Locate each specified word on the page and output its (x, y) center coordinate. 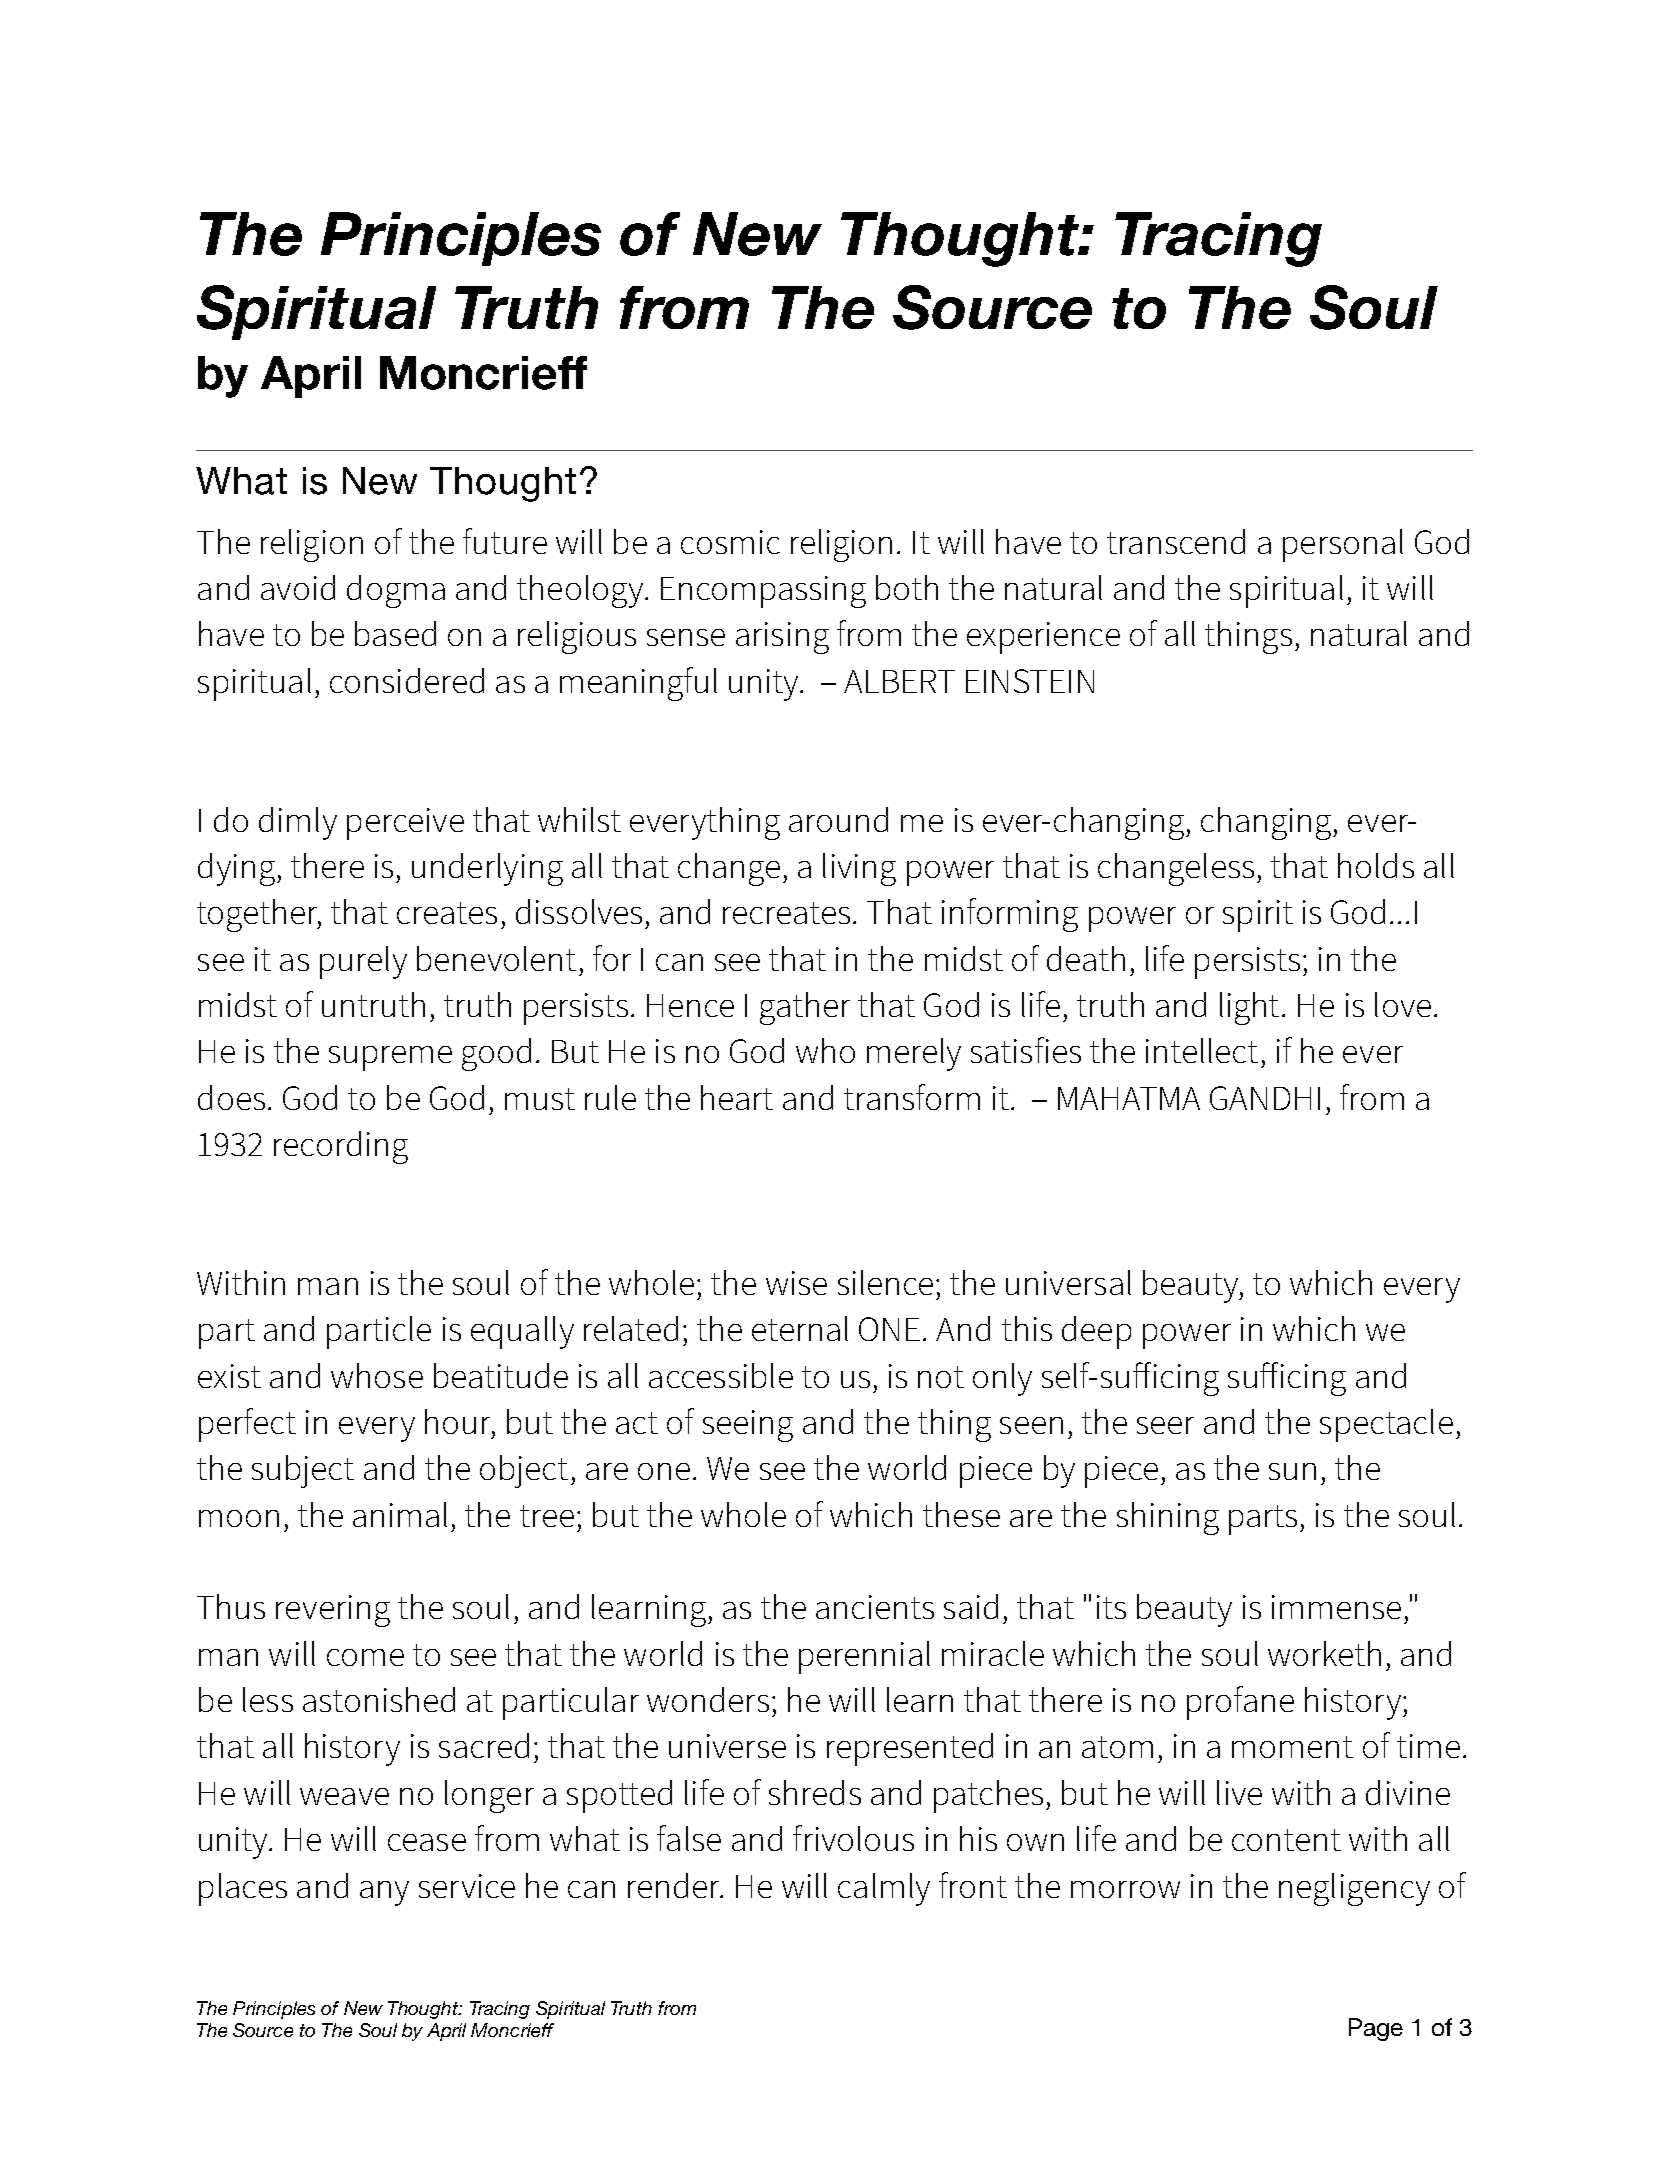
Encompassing (763, 592)
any (384, 1893)
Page (1376, 2029)
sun (1292, 1471)
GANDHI (1265, 1098)
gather (805, 1008)
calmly (884, 1889)
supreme (390, 1058)
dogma (396, 591)
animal (400, 1514)
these (961, 1514)
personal (1343, 545)
